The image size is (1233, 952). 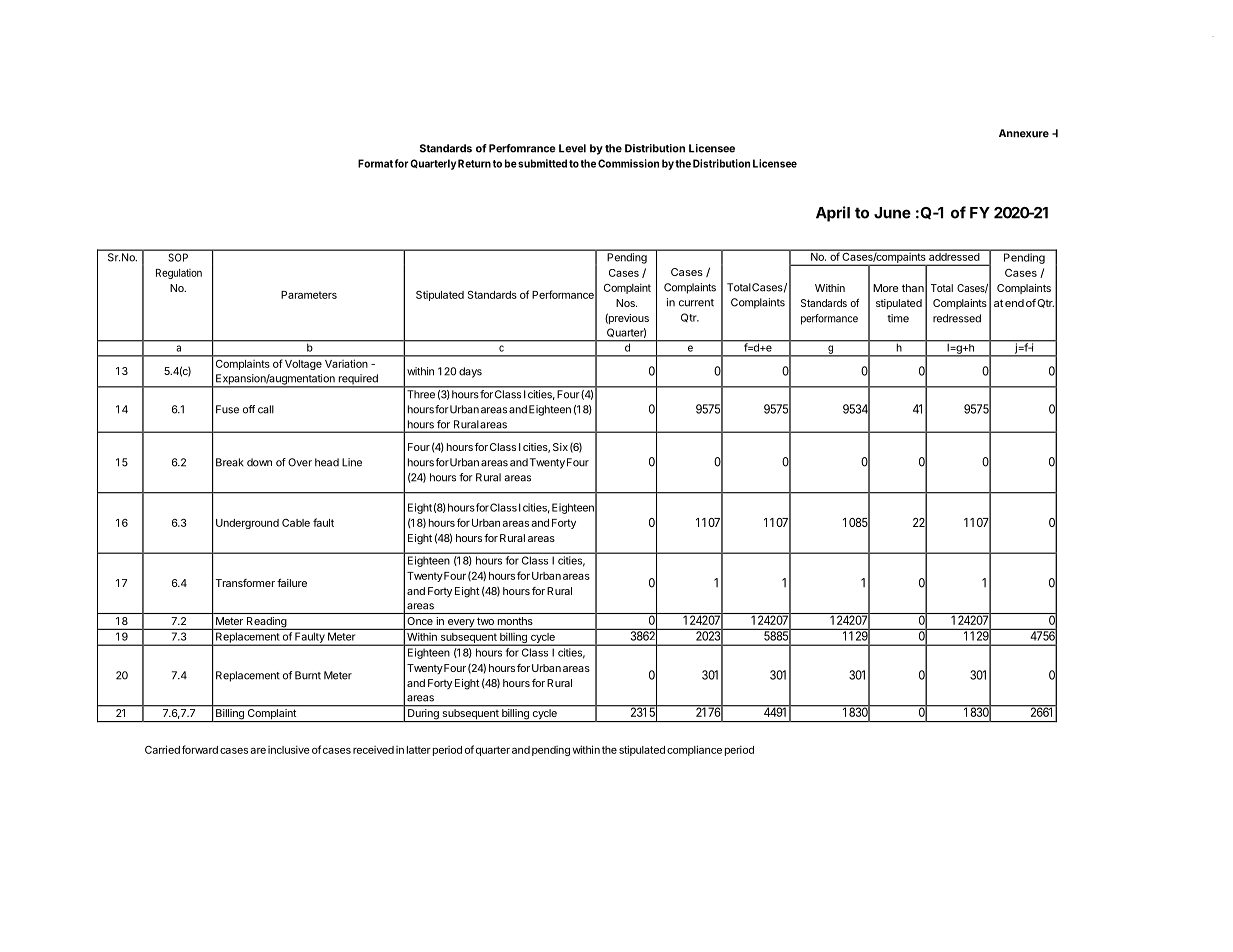 What do you see at coordinates (898, 318) in the screenshot?
I see `time` at bounding box center [898, 318].
